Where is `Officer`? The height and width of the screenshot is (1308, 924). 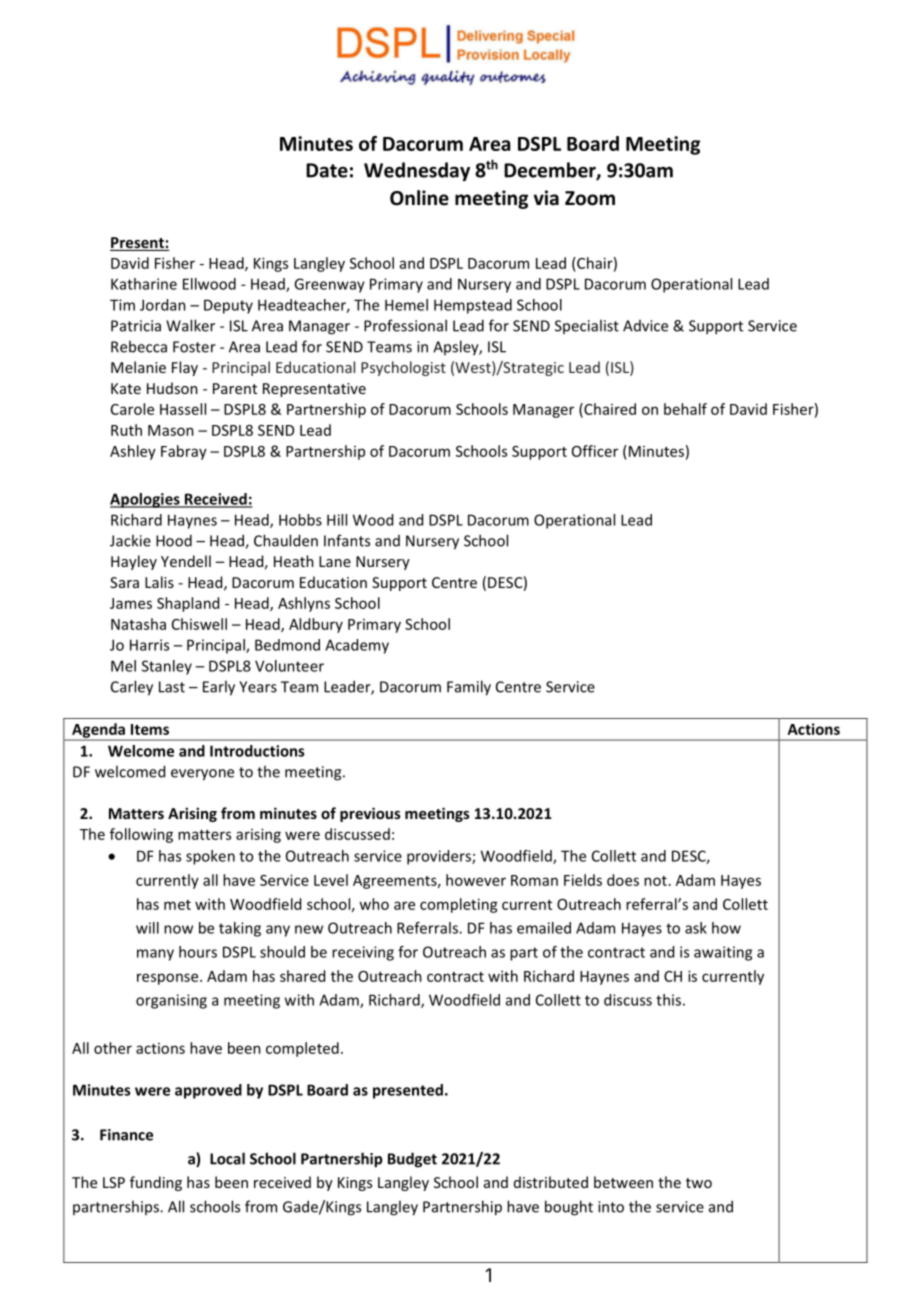
Officer is located at coordinates (595, 451).
